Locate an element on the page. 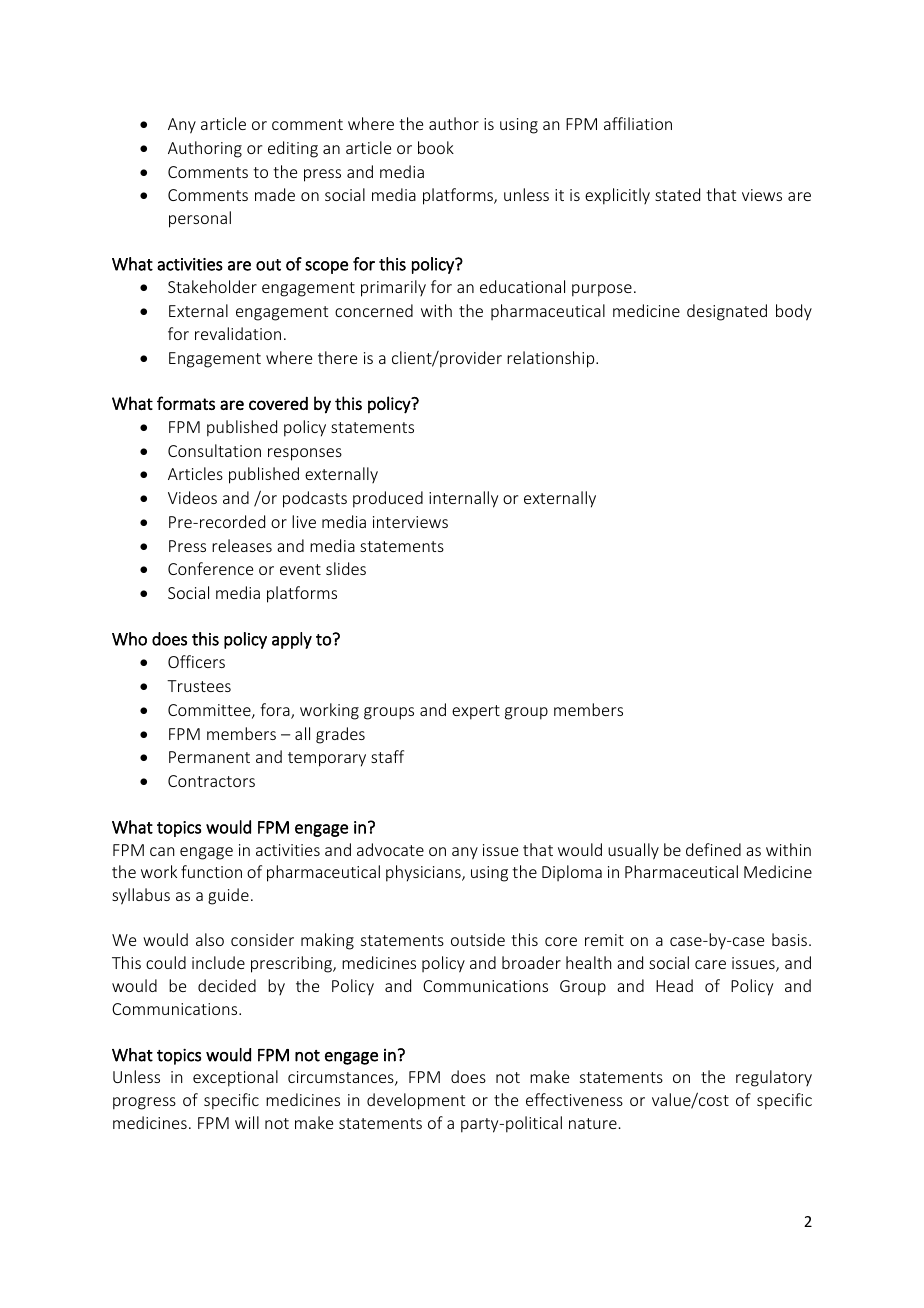 This page has height=1308, width=924. exceptional is located at coordinates (235, 1078).
